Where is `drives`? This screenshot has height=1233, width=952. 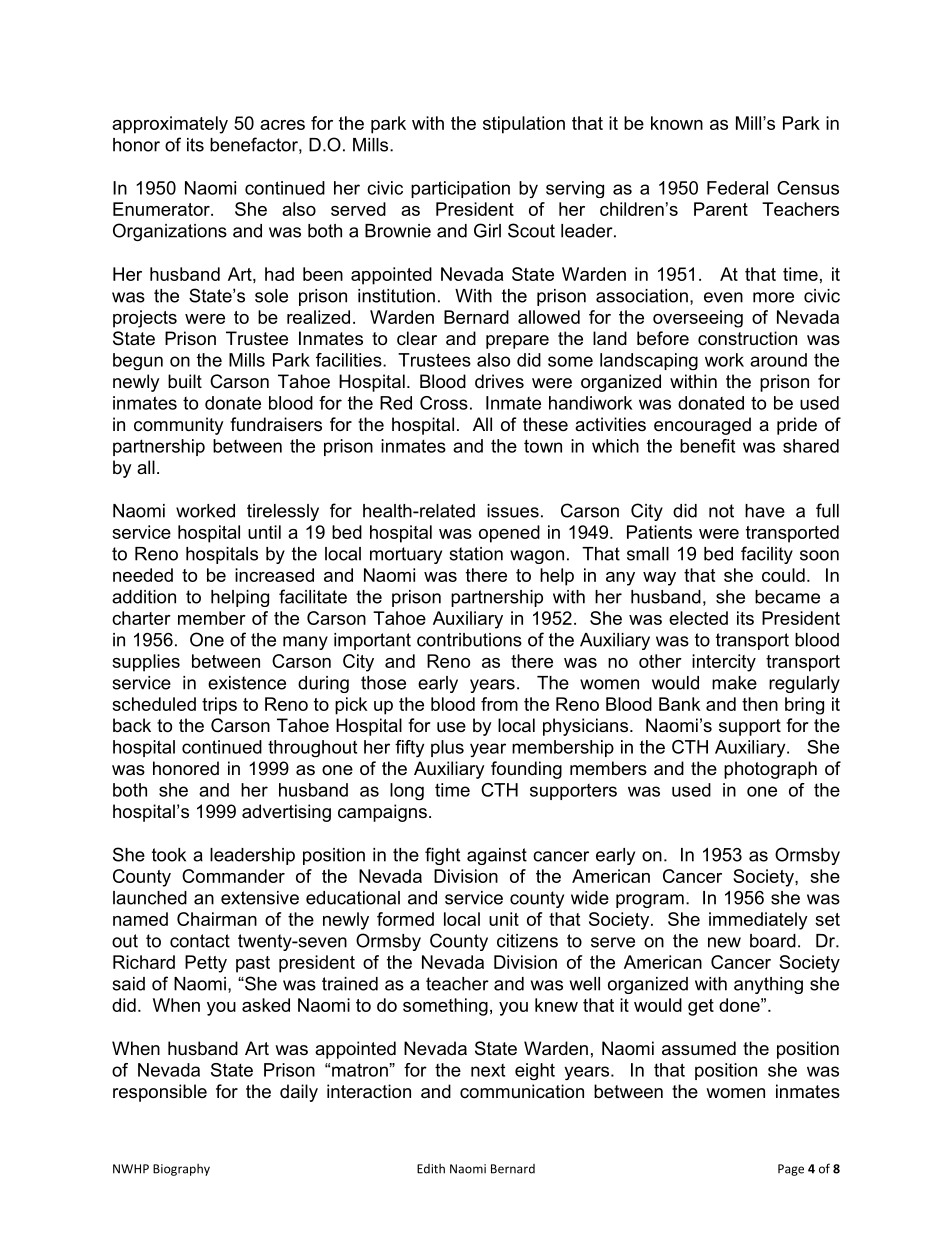
drives is located at coordinates (499, 381).
